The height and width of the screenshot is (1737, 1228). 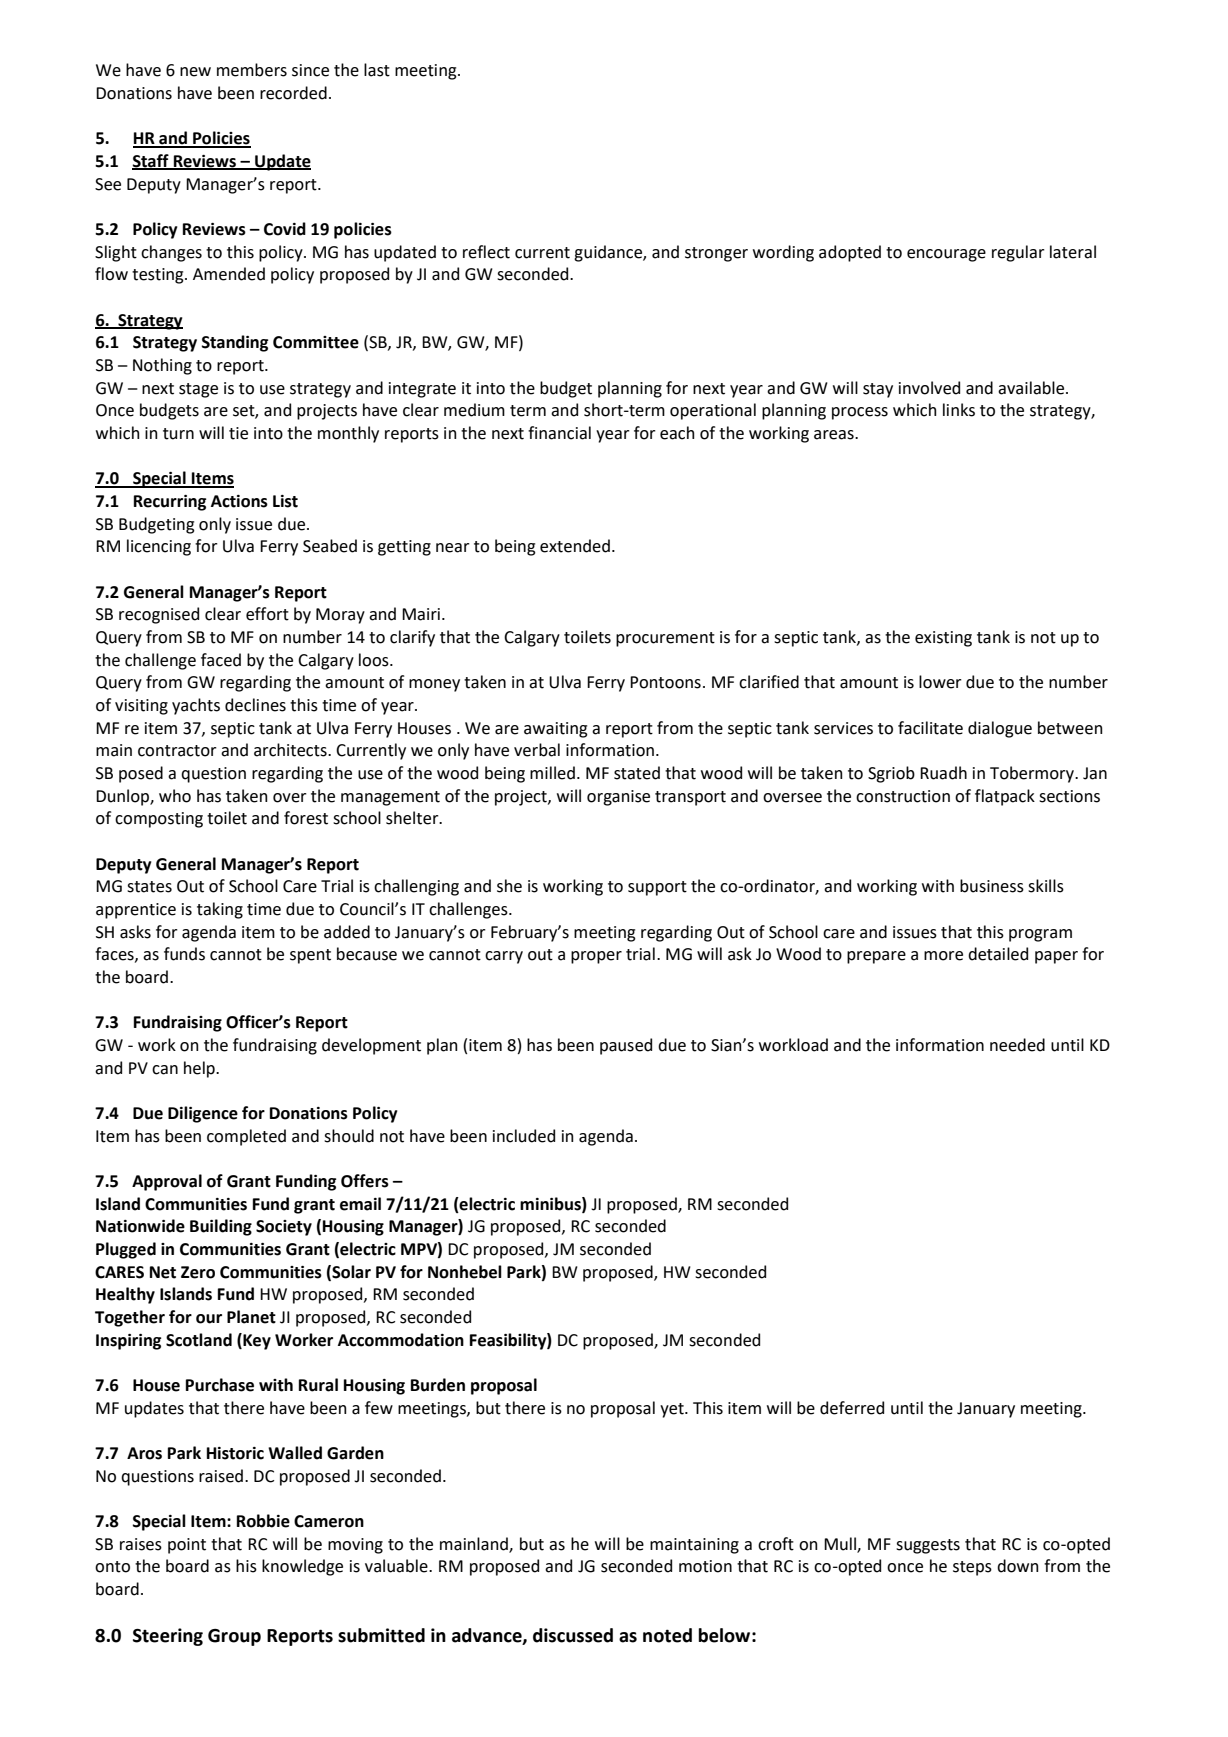 I want to click on members, so click(x=252, y=70).
